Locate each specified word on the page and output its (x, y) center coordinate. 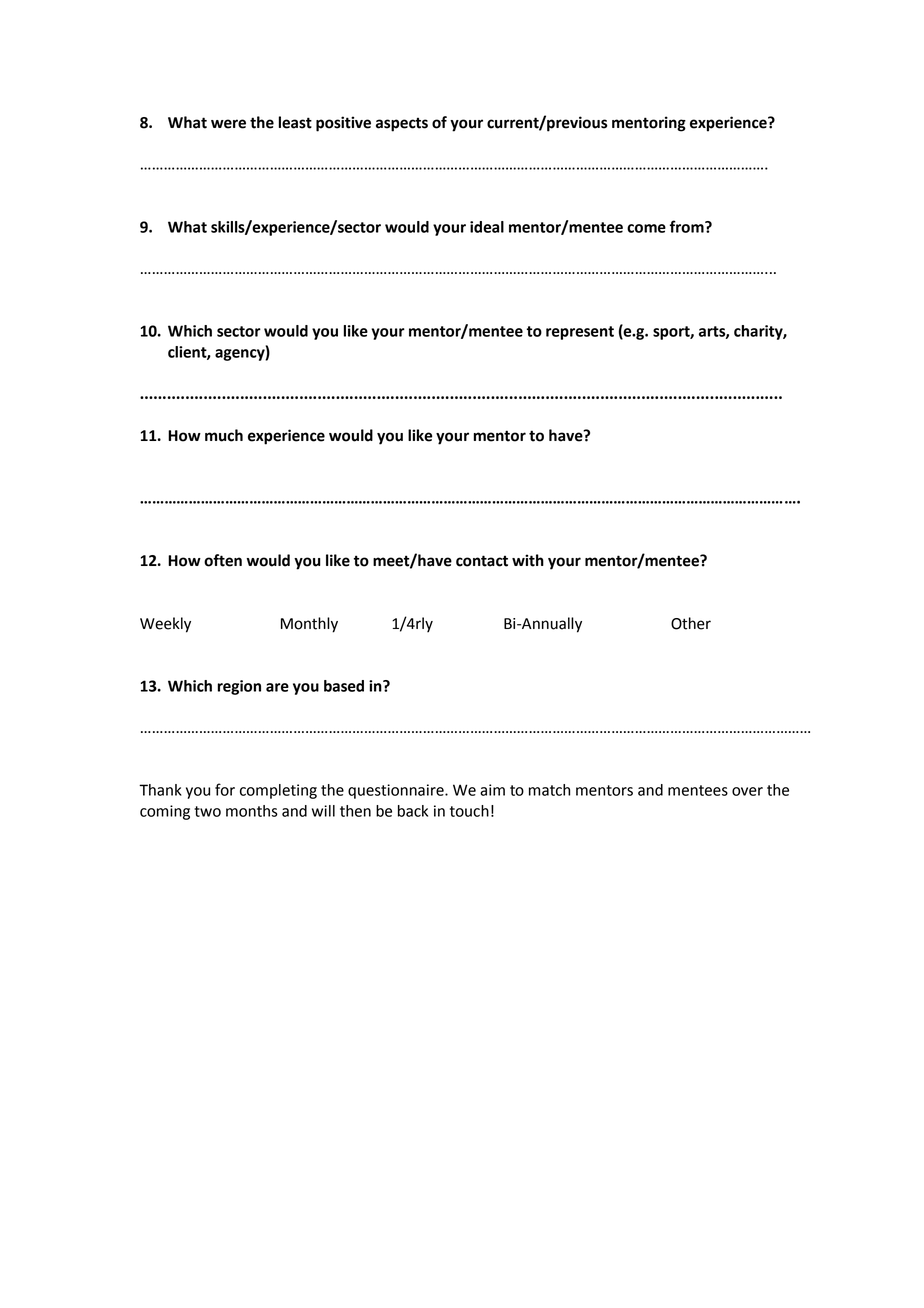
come (646, 228)
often (223, 560)
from (688, 226)
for (225, 789)
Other (691, 623)
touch (469, 811)
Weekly (165, 625)
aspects (402, 124)
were (228, 124)
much (224, 435)
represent (580, 333)
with (528, 560)
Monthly (309, 625)
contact (482, 561)
